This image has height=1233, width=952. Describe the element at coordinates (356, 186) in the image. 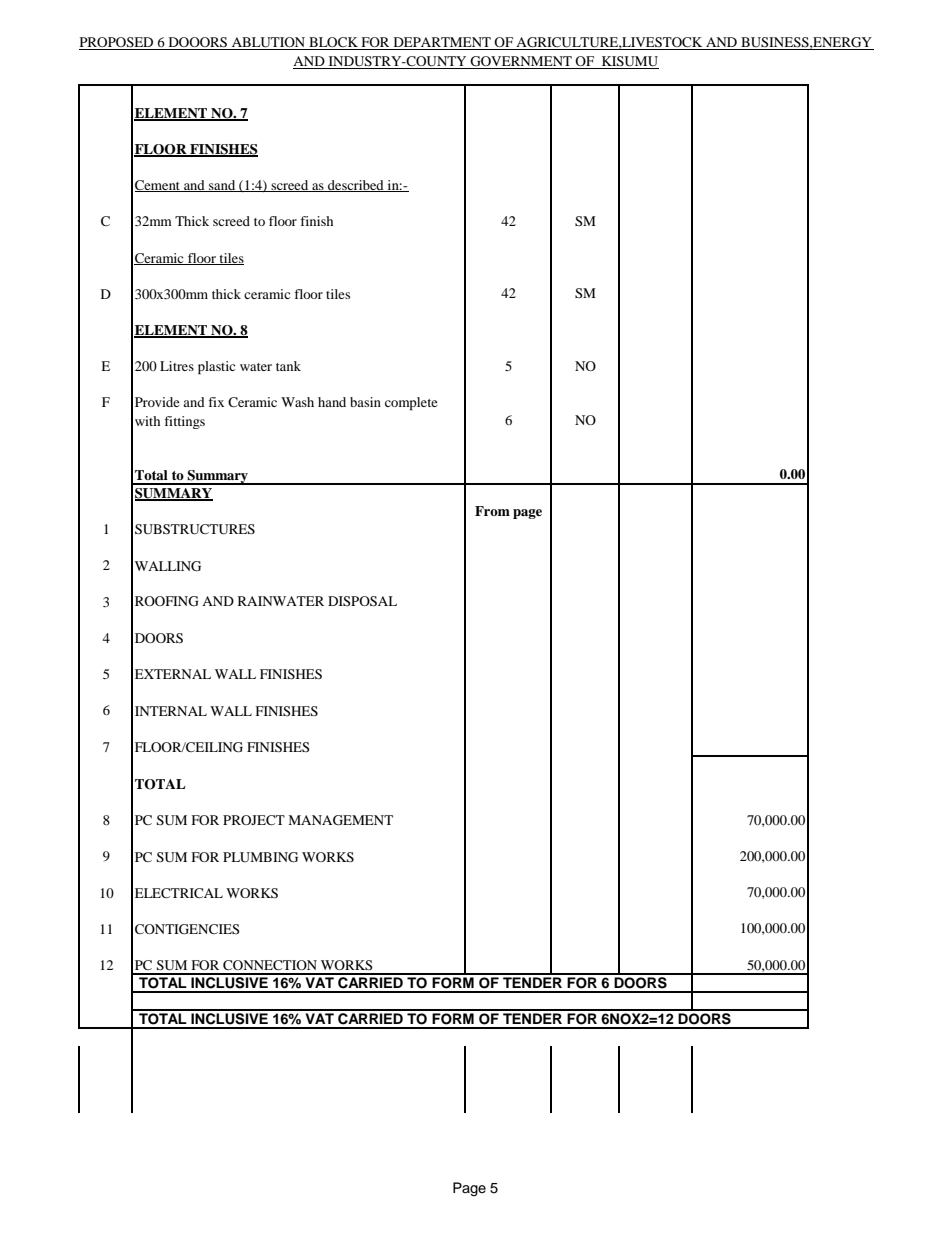

I see `described` at that location.
